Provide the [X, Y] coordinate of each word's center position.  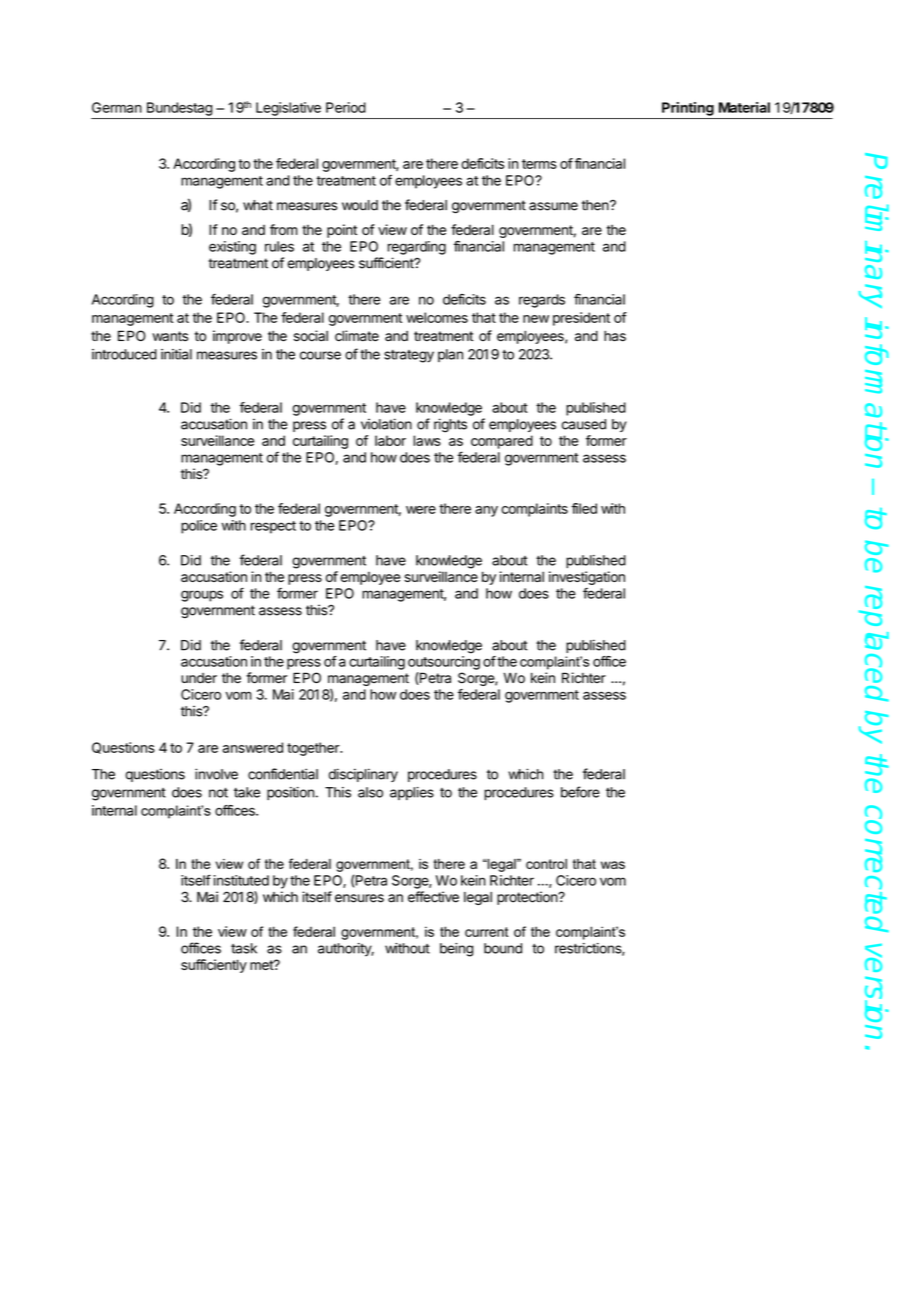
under [199, 678]
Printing [688, 109]
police [199, 527]
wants [170, 336]
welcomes [437, 317]
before [580, 792]
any [486, 511]
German [117, 107]
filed [584, 508]
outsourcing [444, 663]
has [615, 336]
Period [346, 107]
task [244, 948]
